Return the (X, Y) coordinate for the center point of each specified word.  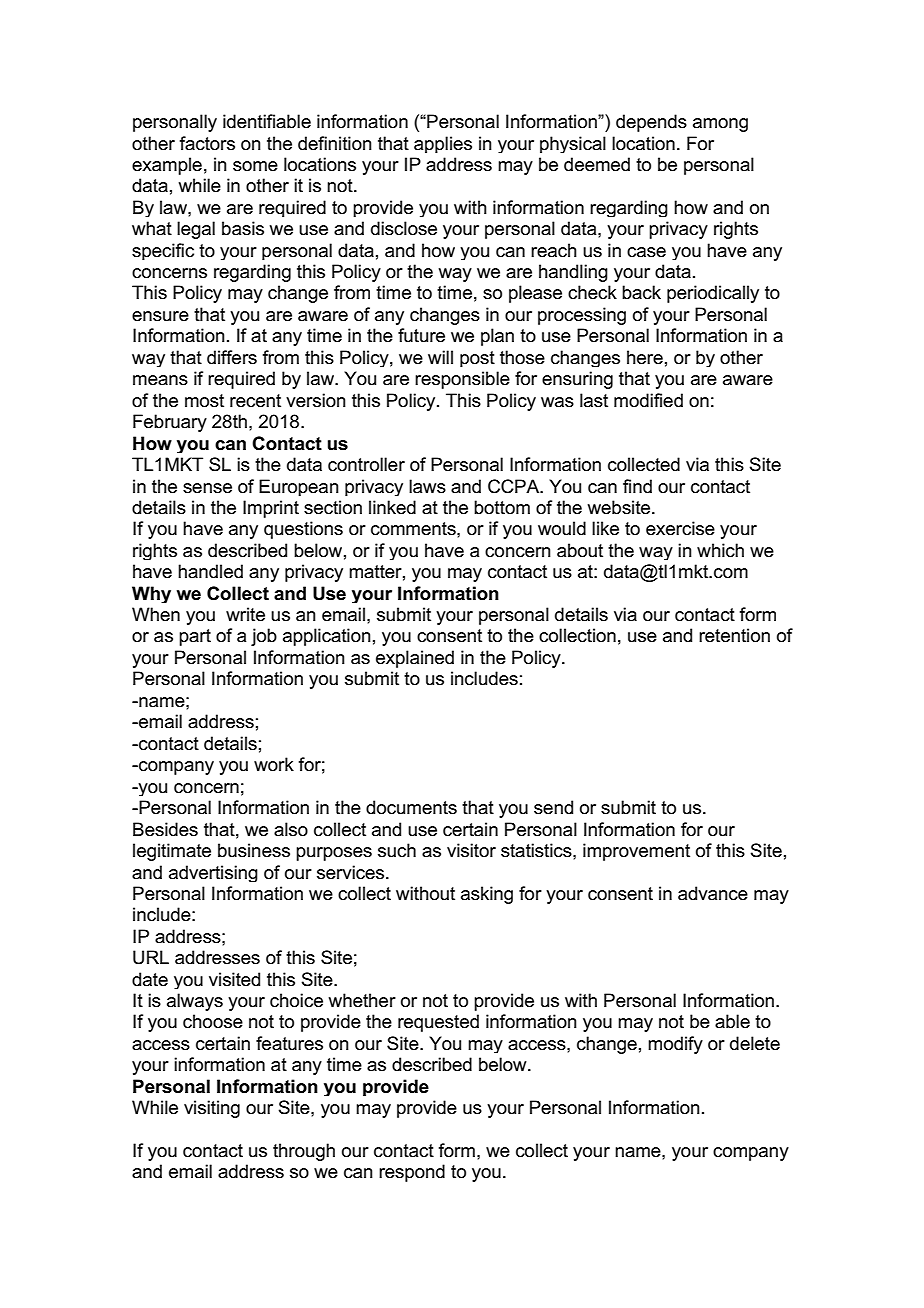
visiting (212, 1109)
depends (651, 123)
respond (412, 1173)
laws (427, 486)
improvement (636, 852)
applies (443, 144)
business (254, 850)
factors (207, 143)
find (637, 486)
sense (207, 488)
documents (411, 807)
